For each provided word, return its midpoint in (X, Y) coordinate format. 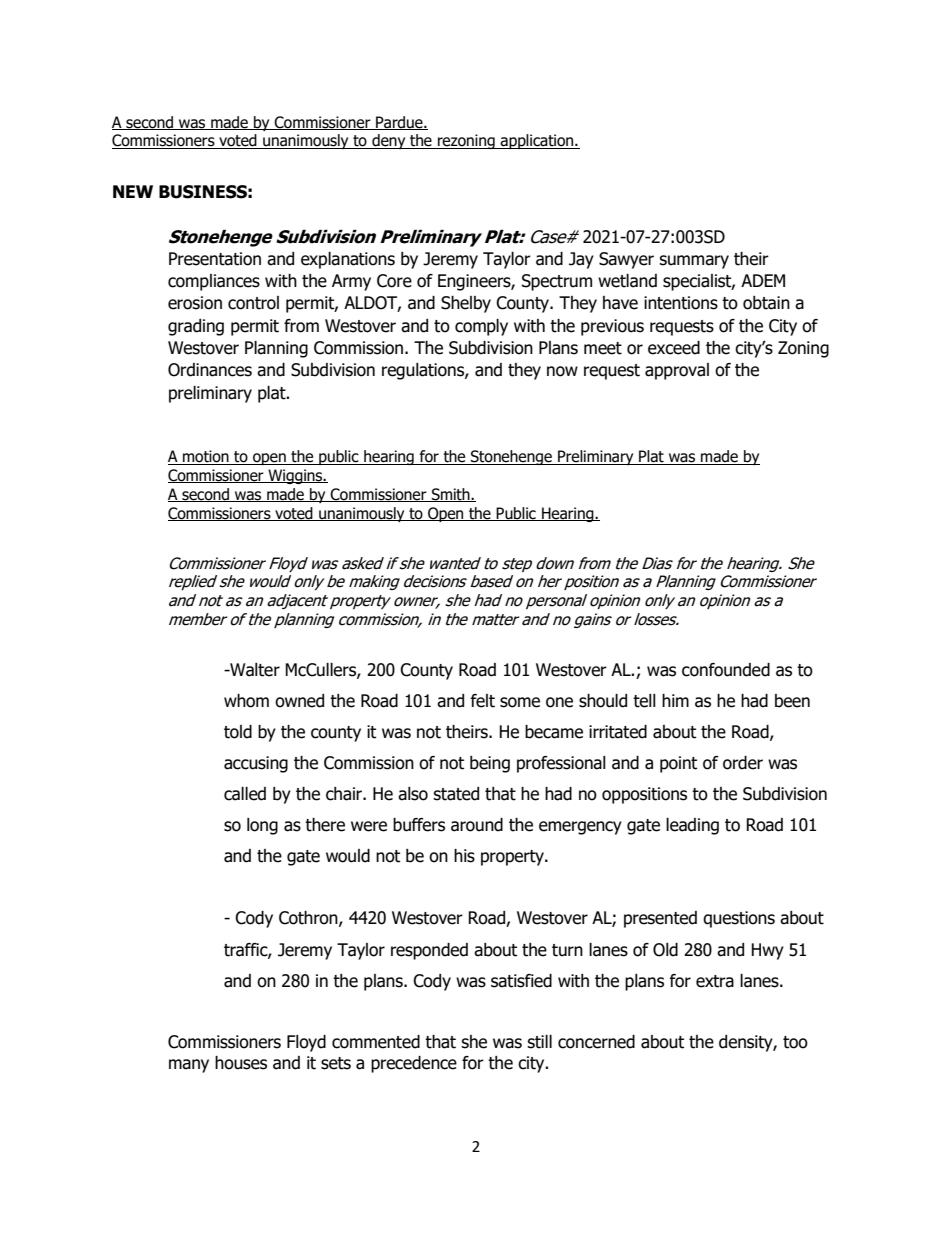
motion (206, 457)
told (238, 732)
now (562, 371)
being (490, 764)
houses (241, 1063)
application (537, 141)
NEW (133, 191)
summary (694, 262)
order (743, 763)
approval (677, 371)
